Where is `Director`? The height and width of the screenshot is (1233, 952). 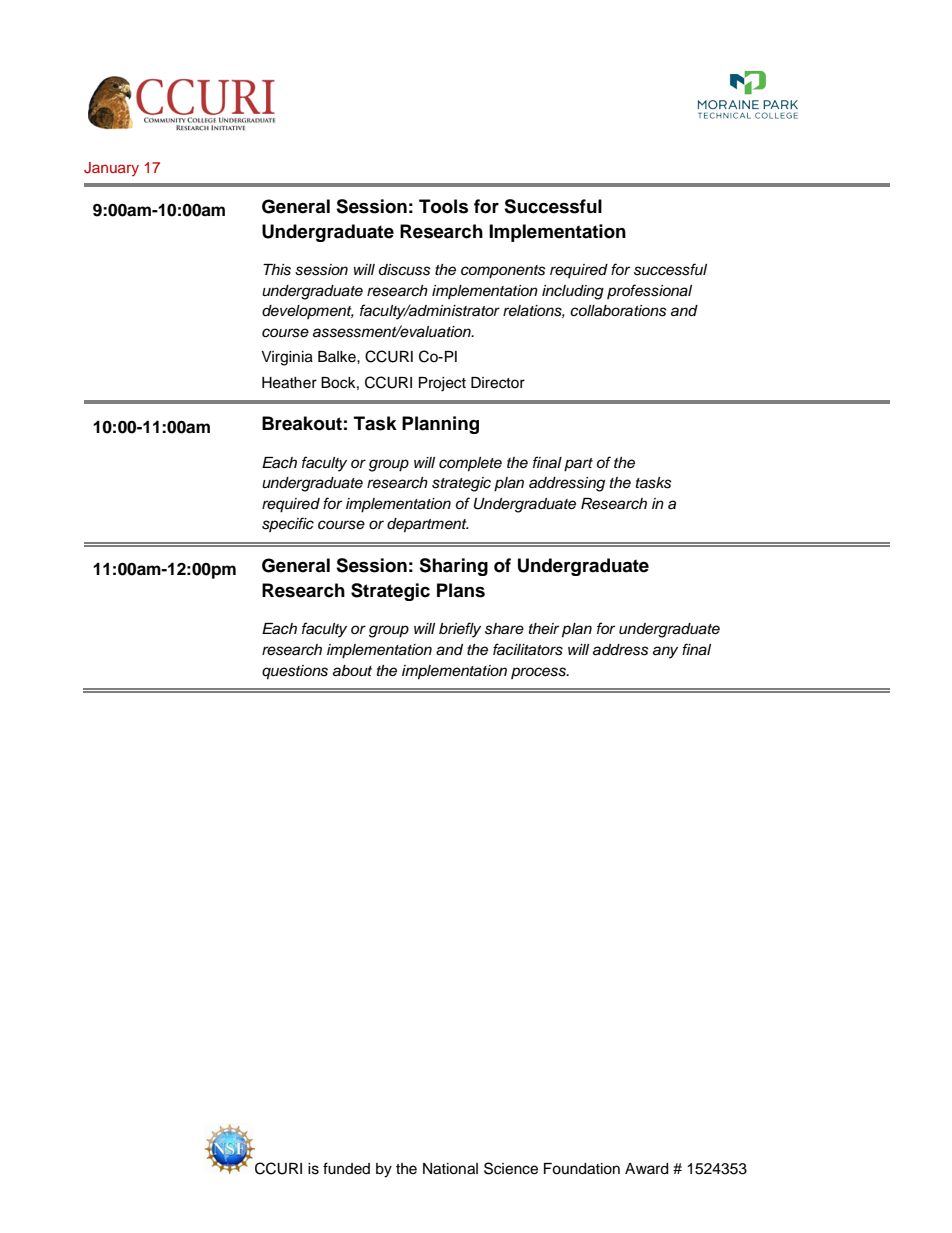 Director is located at coordinates (498, 383).
